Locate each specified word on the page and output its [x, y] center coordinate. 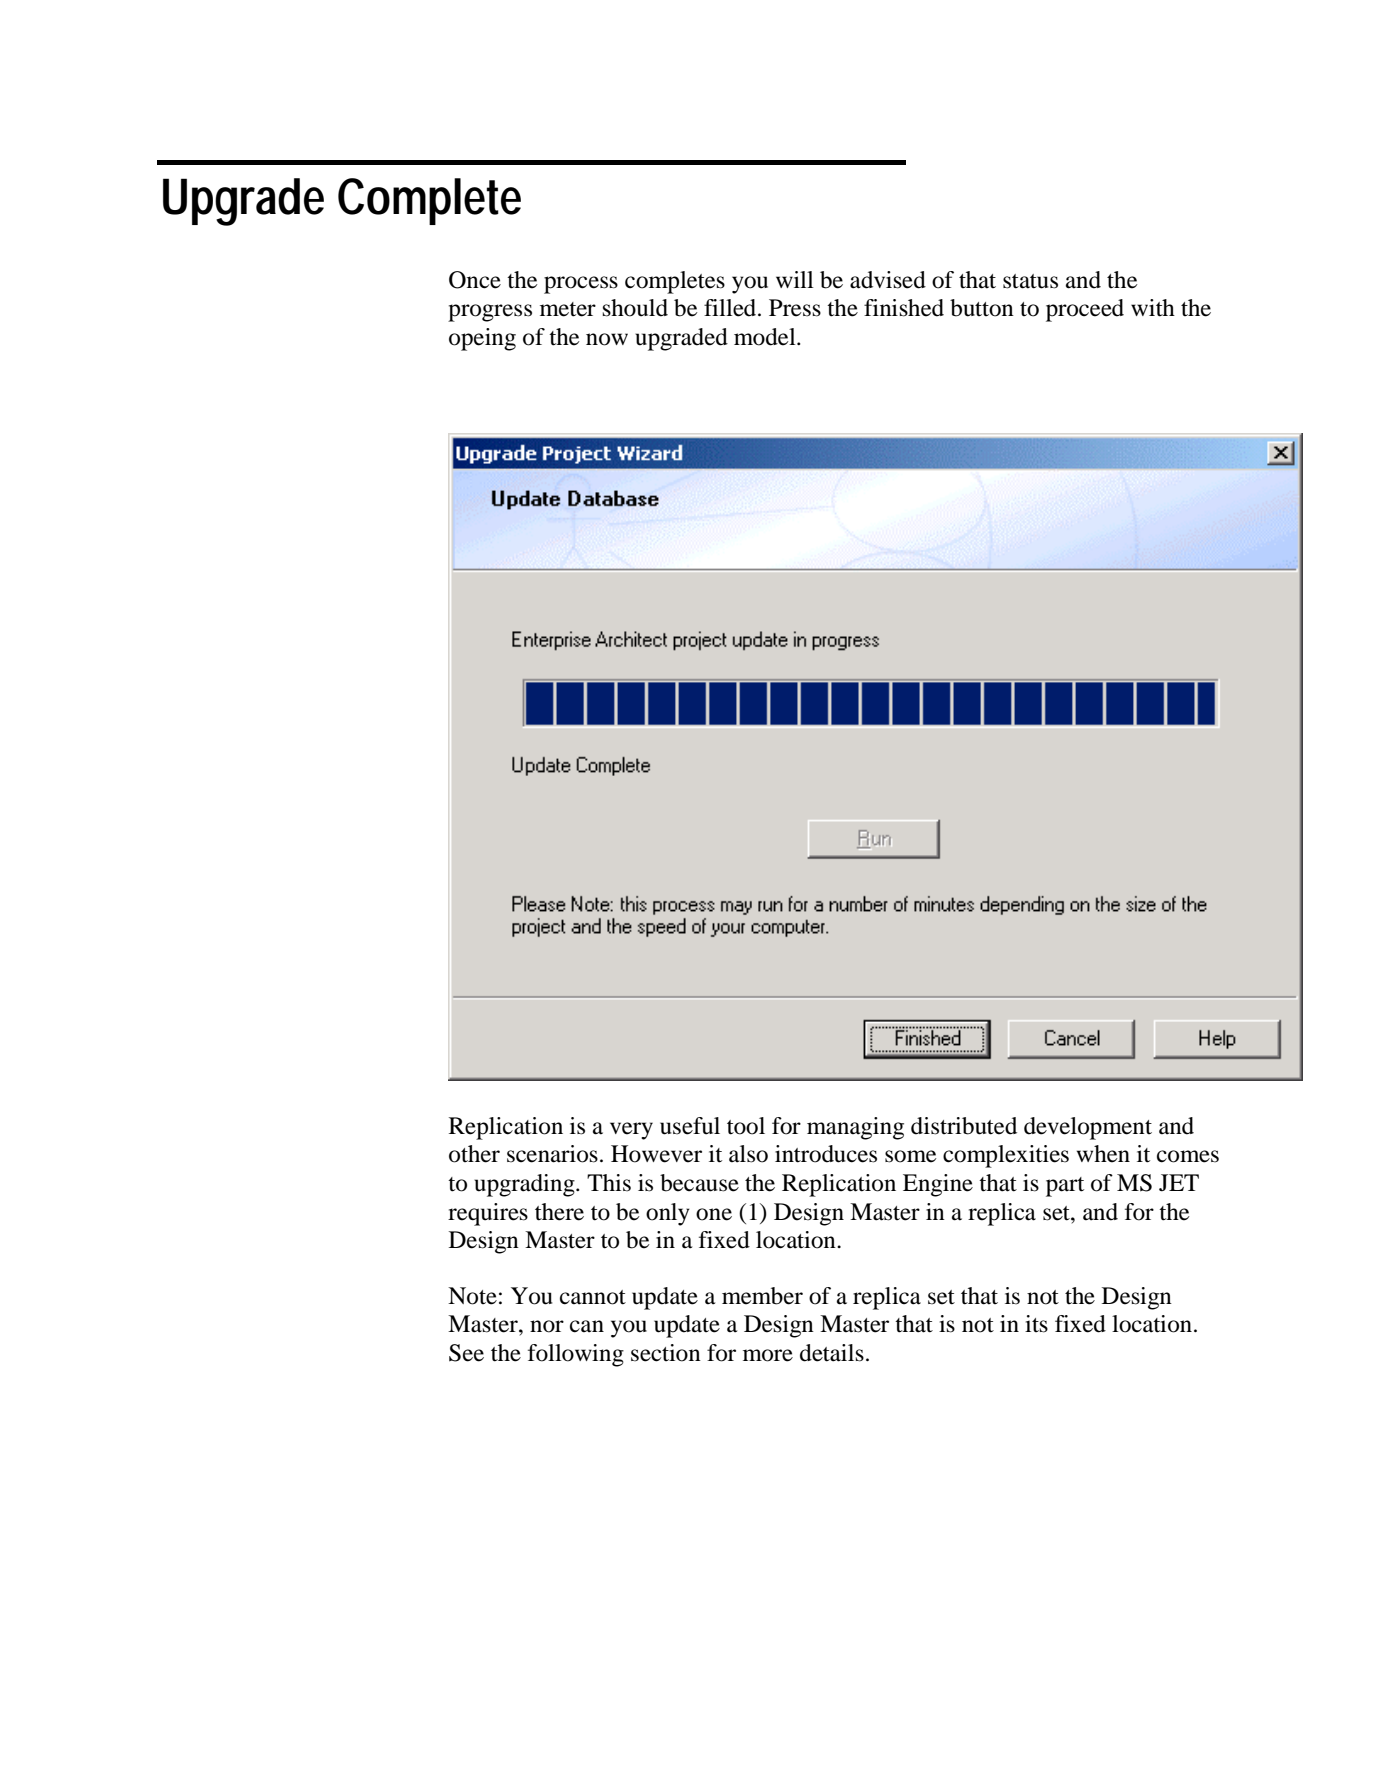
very [631, 1131]
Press [795, 308]
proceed [1085, 310]
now [607, 339]
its [1036, 1324]
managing [855, 1128]
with [1153, 308]
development [1088, 1128]
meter [568, 309]
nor [547, 1326]
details [832, 1353]
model [766, 337]
